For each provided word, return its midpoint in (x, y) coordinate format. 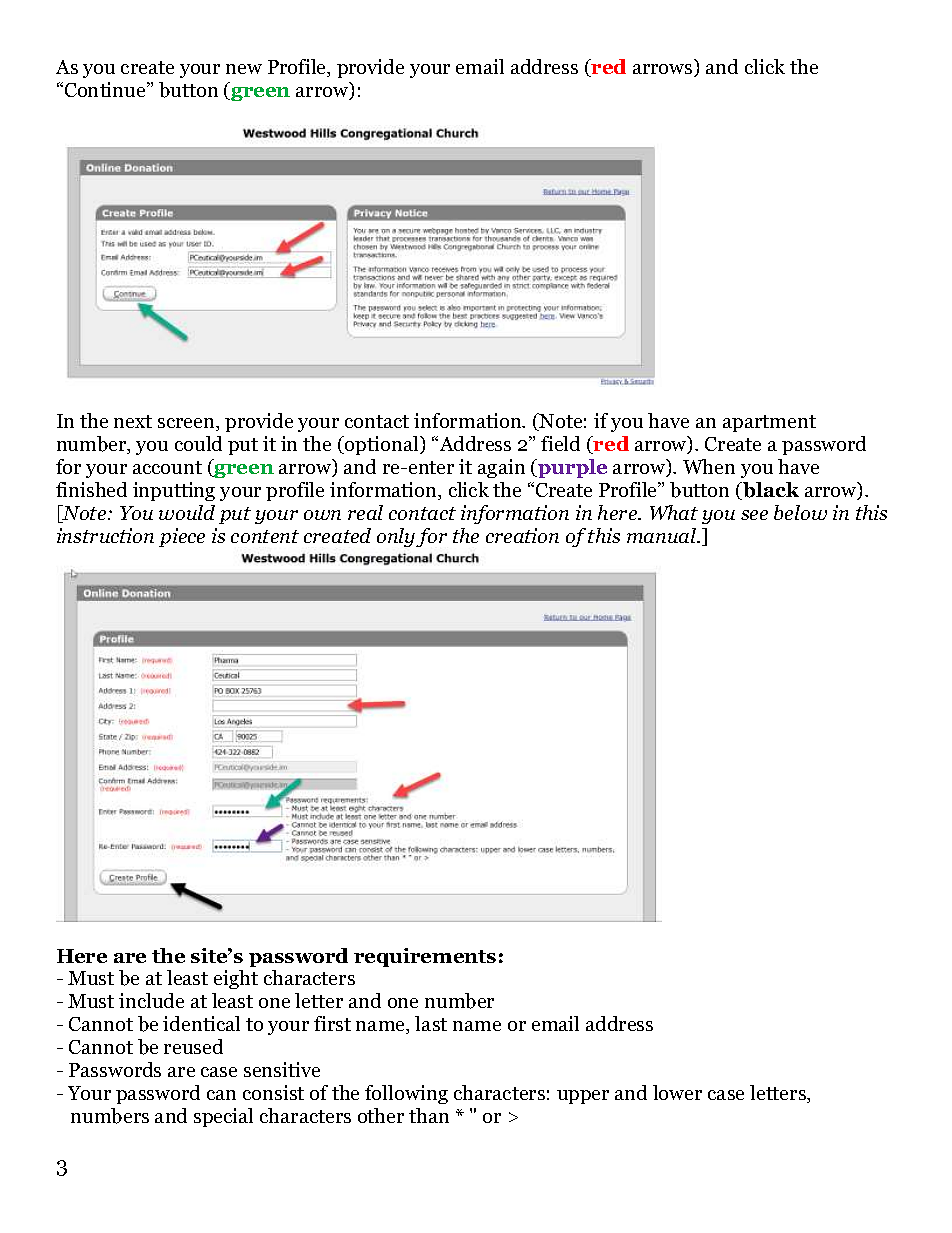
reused (193, 1046)
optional (382, 445)
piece (182, 537)
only (397, 537)
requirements (425, 957)
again (501, 468)
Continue (106, 89)
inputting (174, 491)
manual (663, 535)
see (754, 515)
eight (236, 979)
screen (187, 424)
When (709, 466)
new (244, 69)
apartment (769, 423)
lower (677, 1092)
